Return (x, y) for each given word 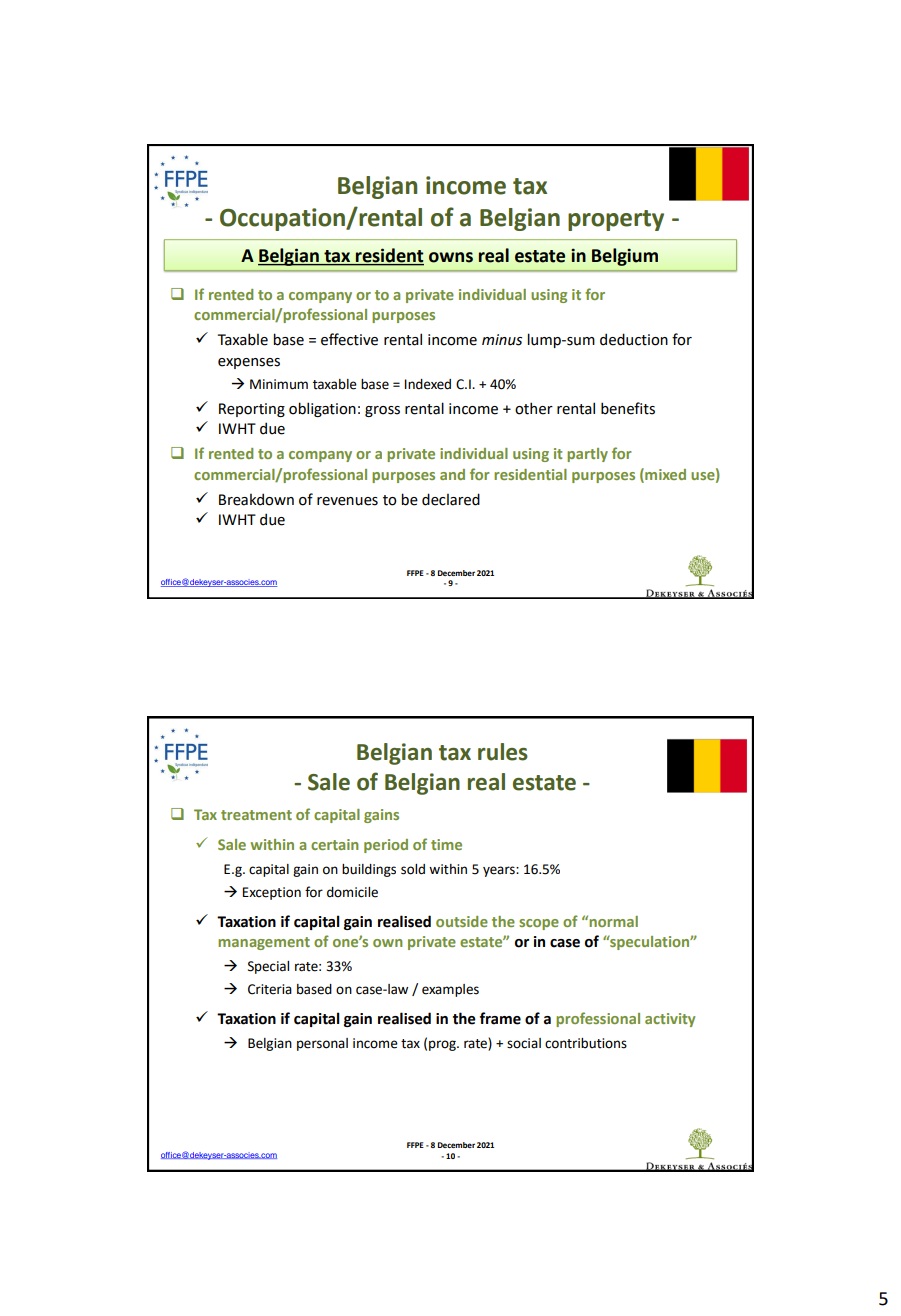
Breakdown (256, 499)
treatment (256, 815)
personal (322, 1044)
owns (451, 257)
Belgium (625, 257)
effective (349, 339)
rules (503, 752)
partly (587, 455)
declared (451, 499)
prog (443, 1045)
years (500, 871)
